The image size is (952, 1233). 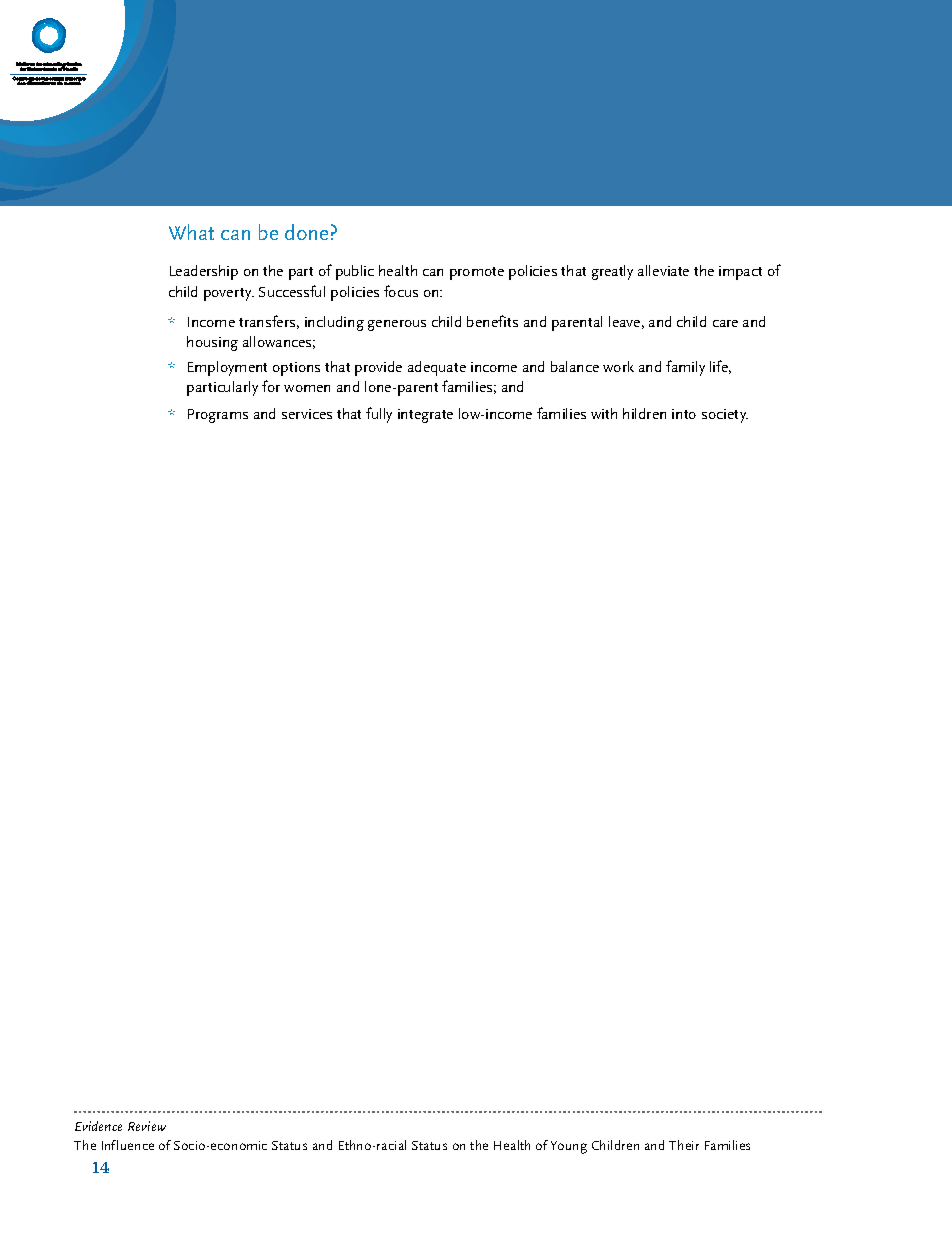 I want to click on focus, so click(x=401, y=291).
